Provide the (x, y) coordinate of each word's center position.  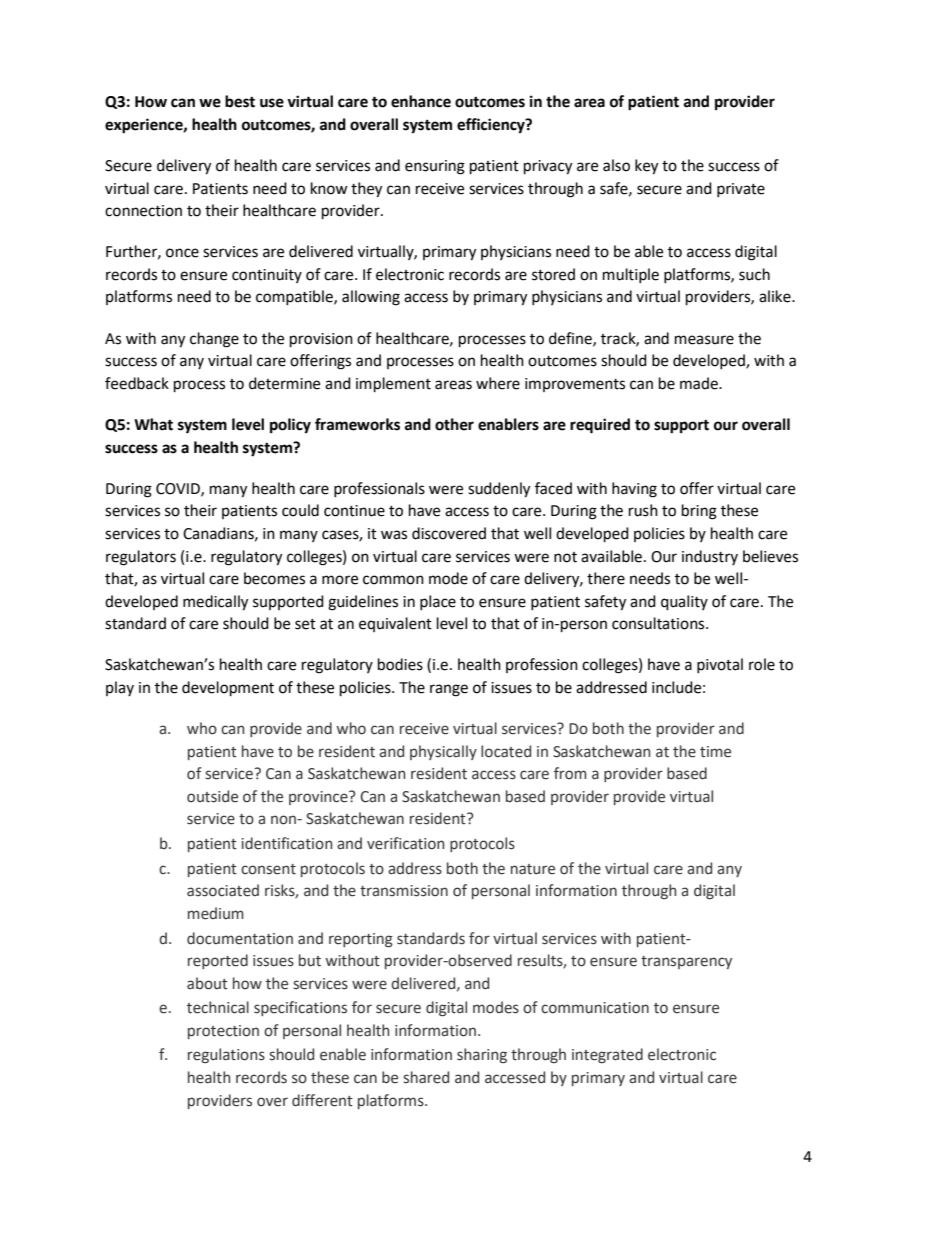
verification (405, 843)
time (715, 752)
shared (426, 1077)
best (240, 101)
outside (212, 796)
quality (684, 603)
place (438, 602)
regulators (141, 558)
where (498, 383)
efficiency (492, 126)
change (214, 340)
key (646, 167)
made (700, 383)
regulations (226, 1055)
